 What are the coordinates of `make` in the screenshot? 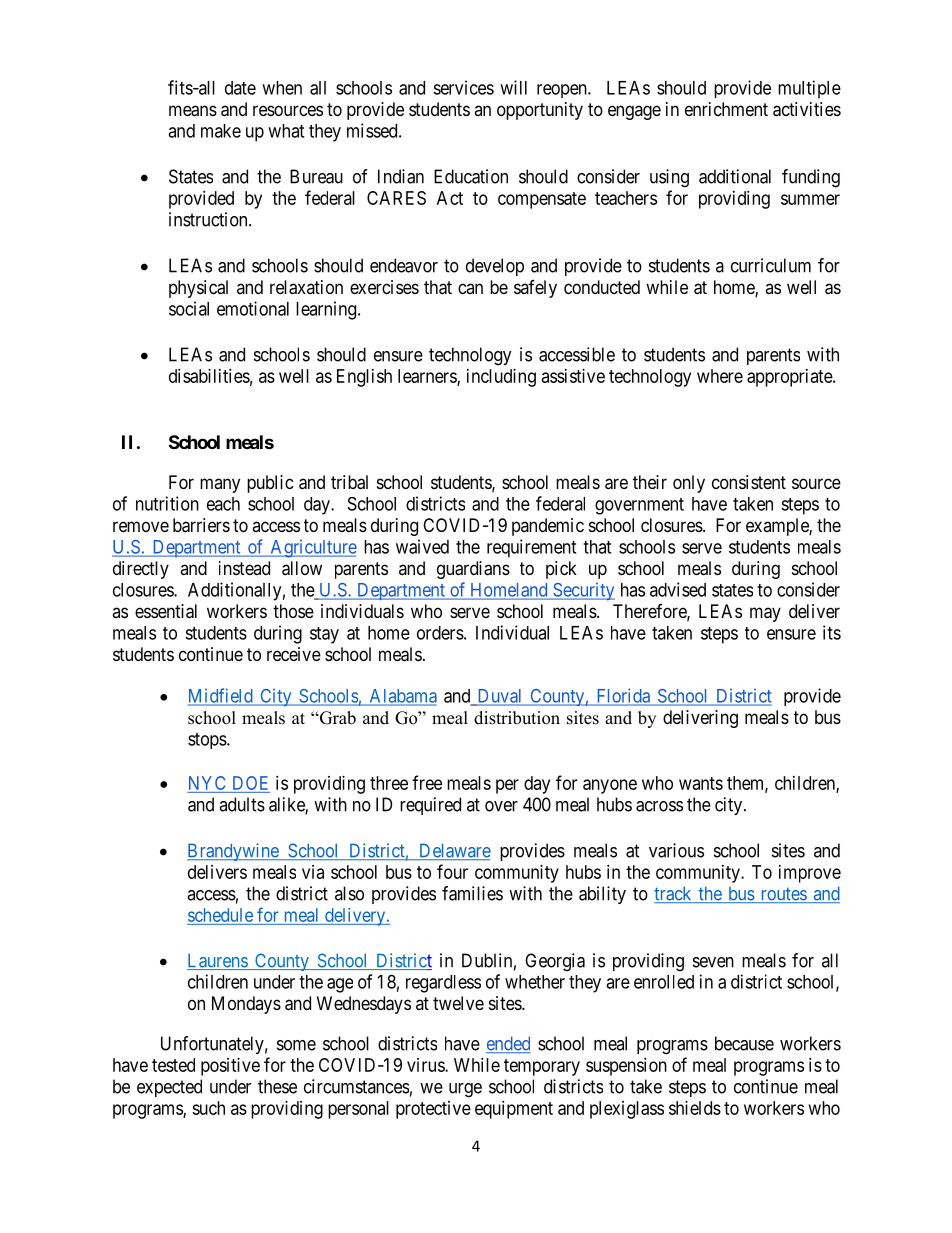 It's located at (221, 131).
